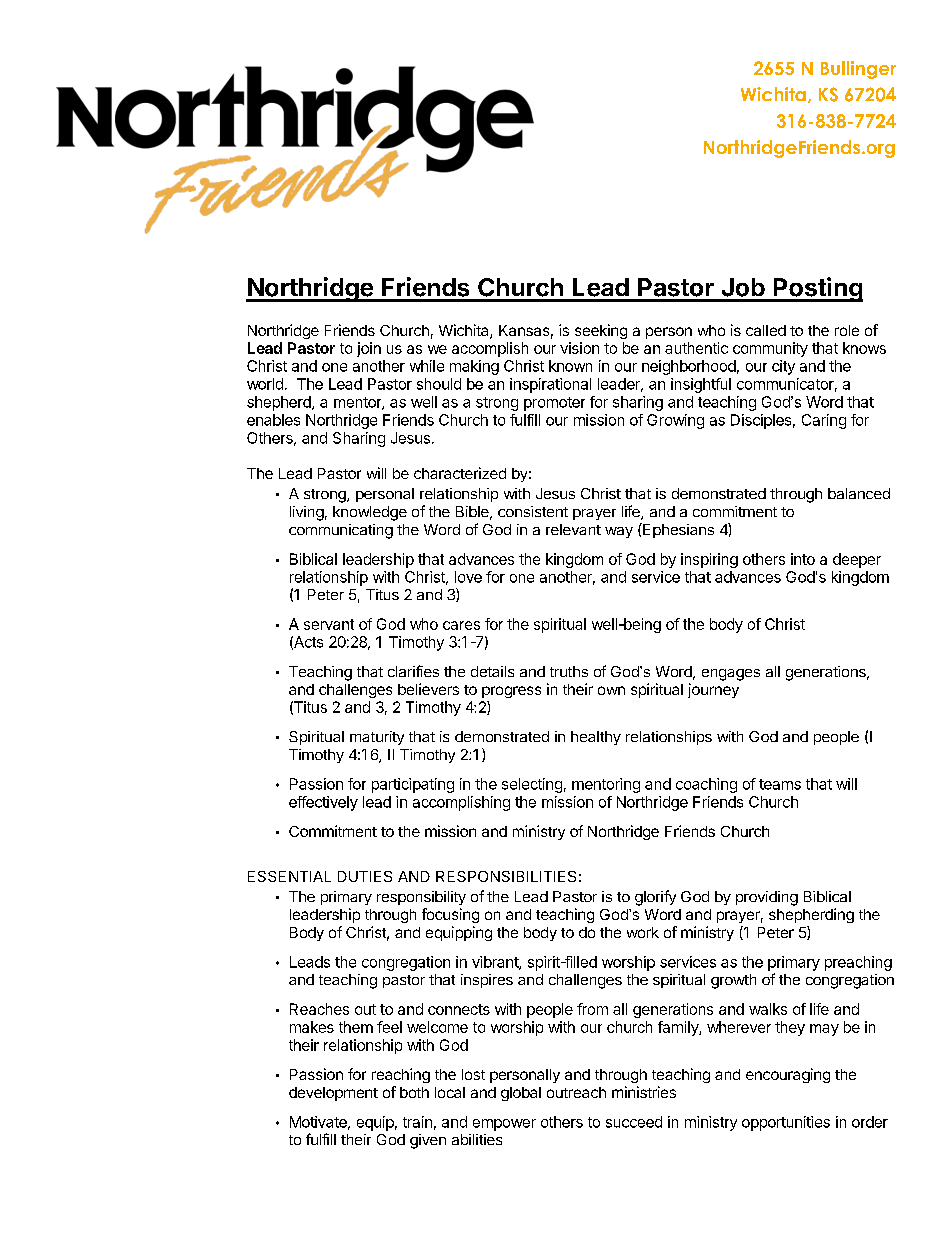  What do you see at coordinates (783, 367) in the screenshot?
I see `city` at bounding box center [783, 367].
